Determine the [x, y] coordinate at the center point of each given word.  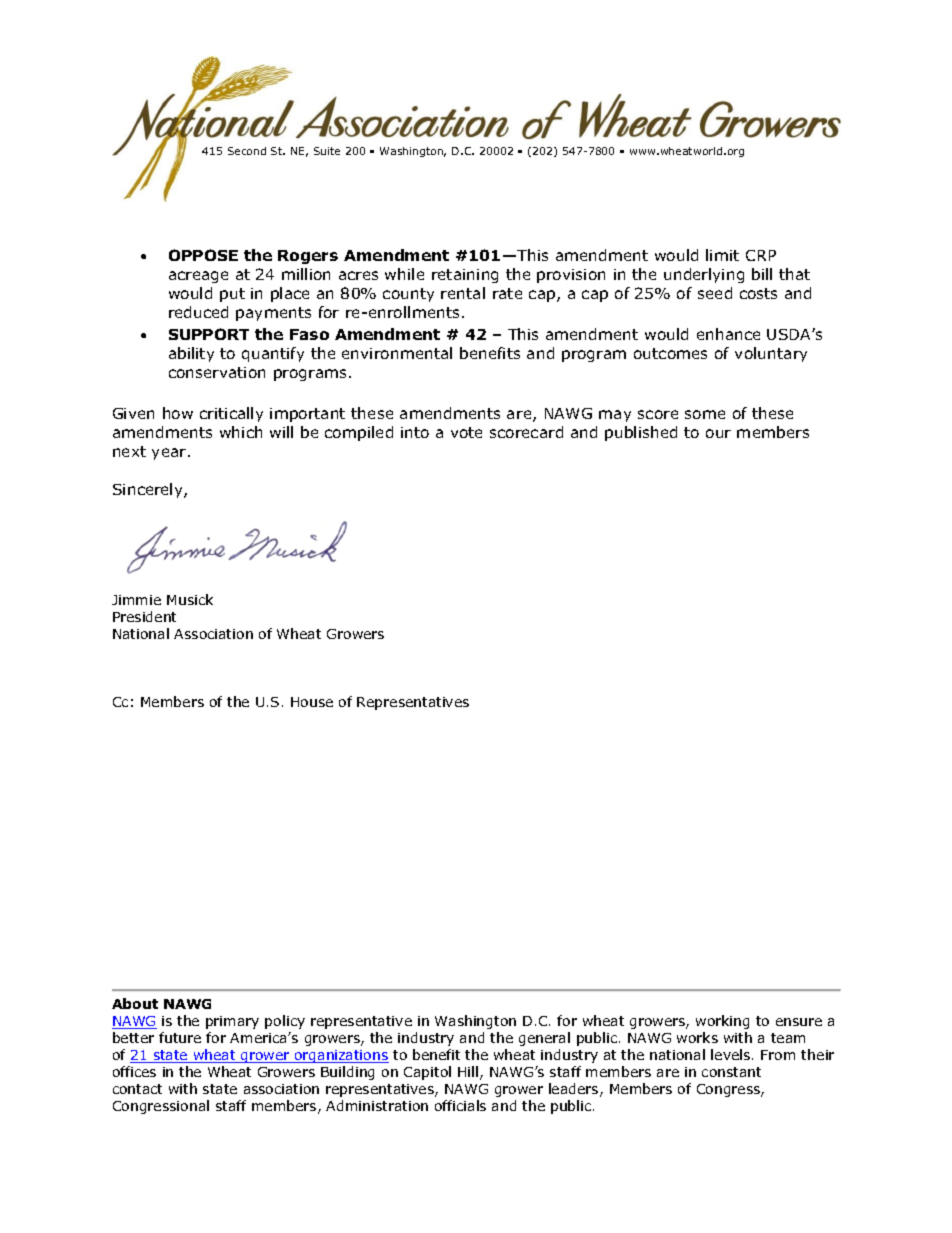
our [718, 433]
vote [466, 432]
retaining [465, 276]
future [180, 1037]
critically [231, 414]
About [135, 1003]
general [544, 1039]
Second [247, 151]
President [144, 616]
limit [722, 255]
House [312, 702]
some [705, 414]
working [722, 1022]
